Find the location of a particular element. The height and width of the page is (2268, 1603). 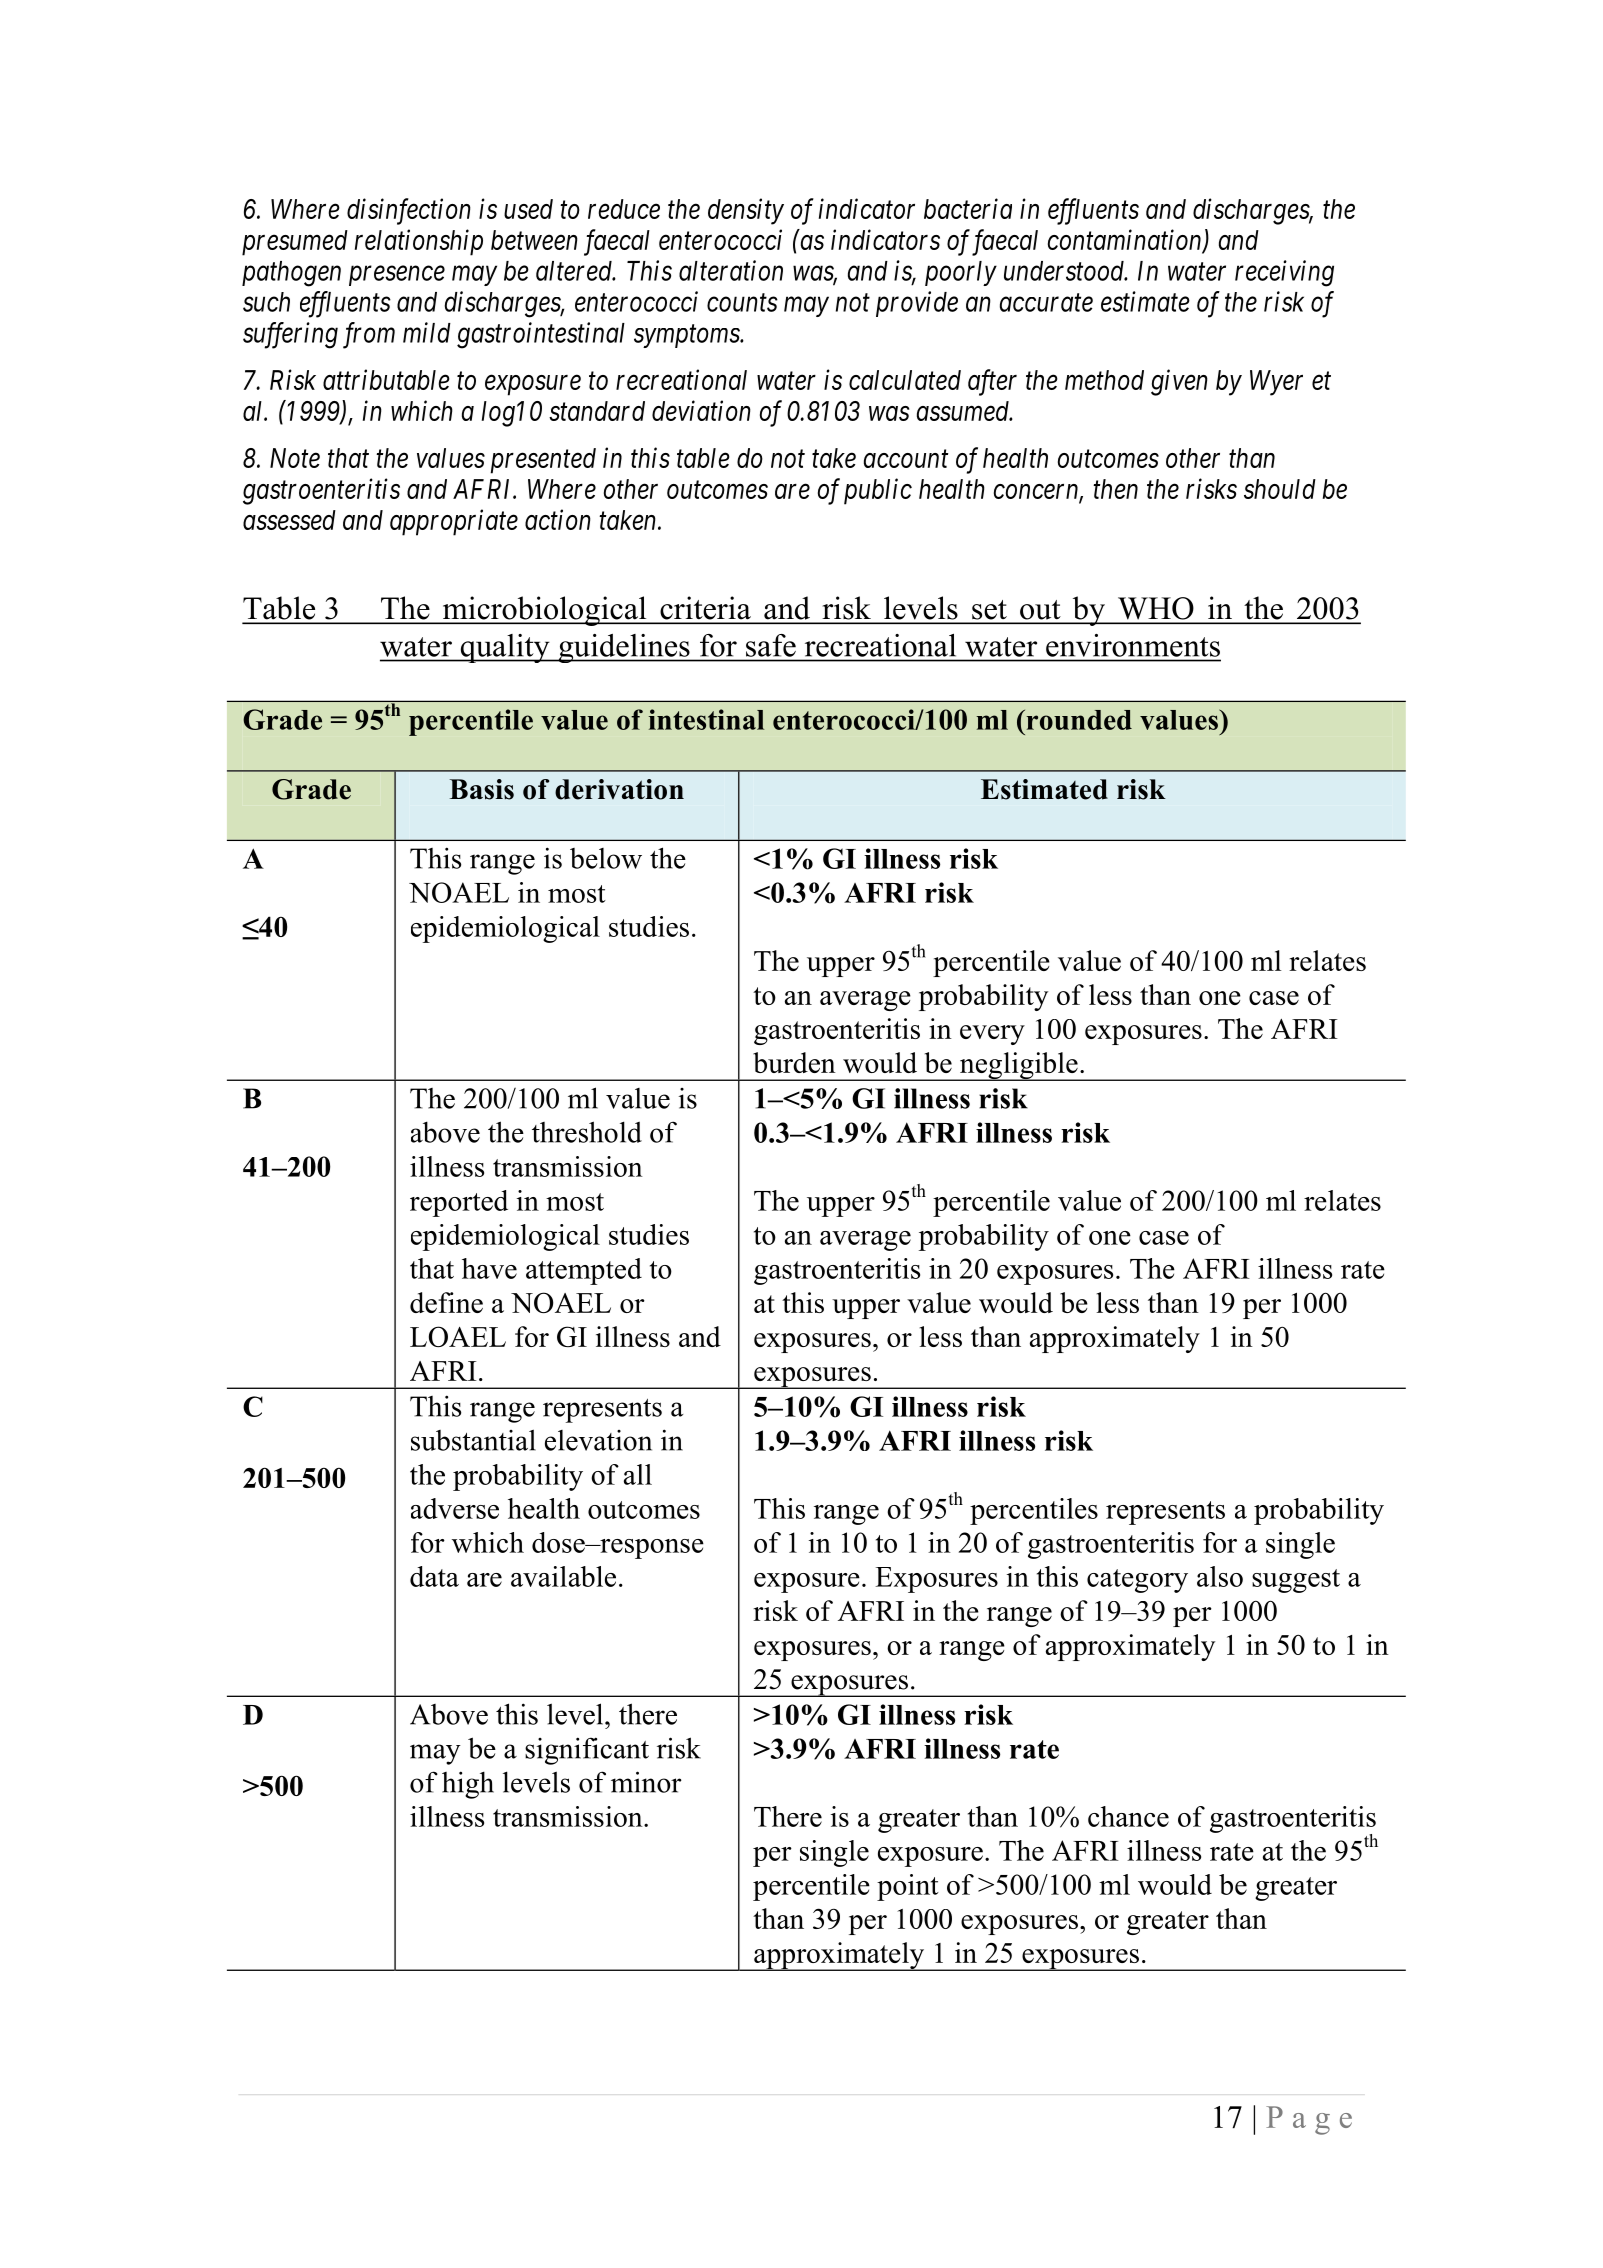

negligible is located at coordinates (1019, 1066).
